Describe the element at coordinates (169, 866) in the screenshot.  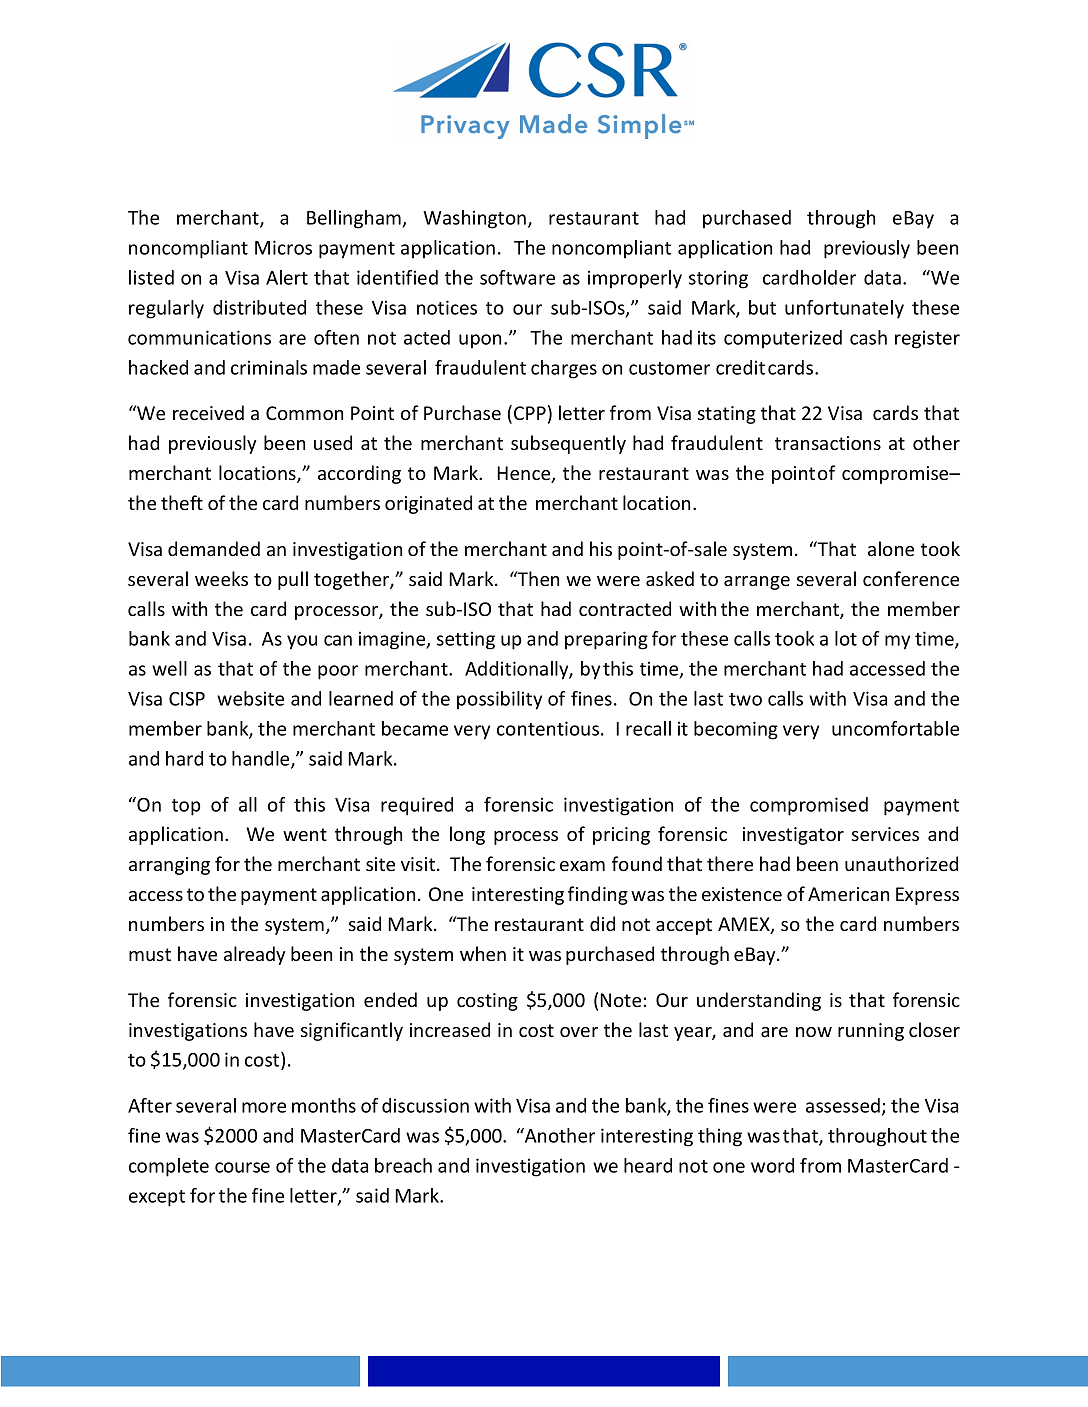
I see `arranging` at that location.
